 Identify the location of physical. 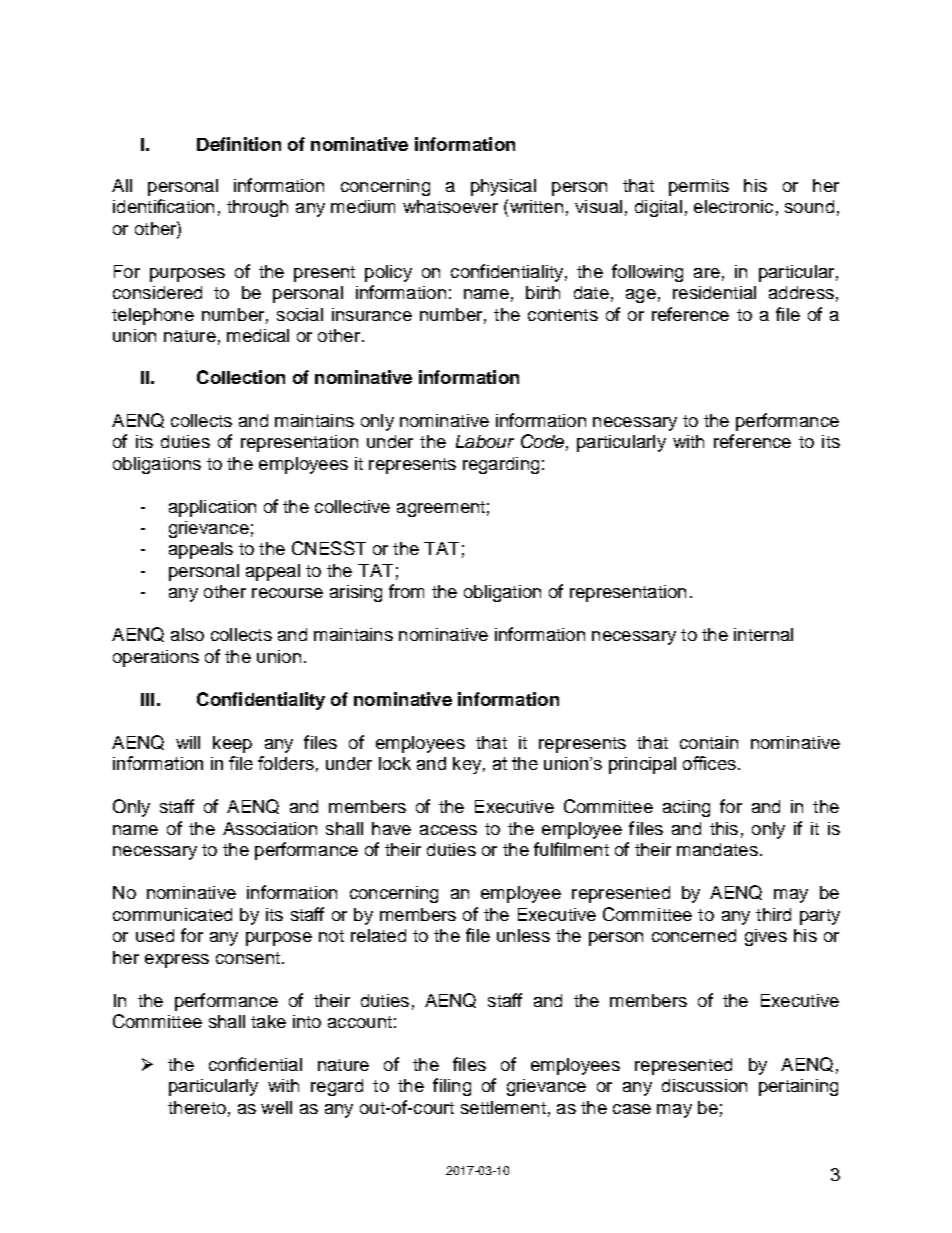
(503, 187).
